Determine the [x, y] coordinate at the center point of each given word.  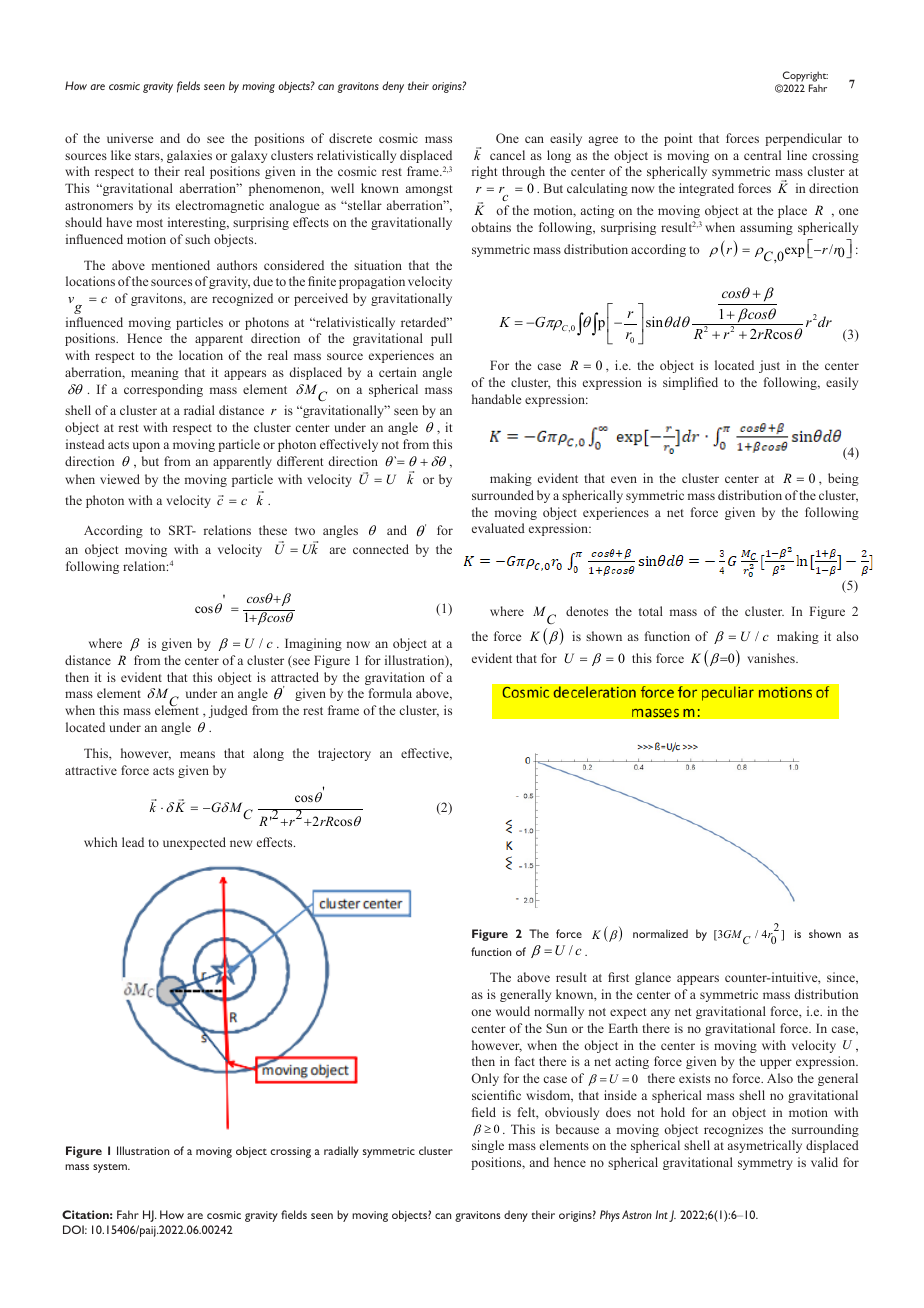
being [843, 479]
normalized [660, 933]
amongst [429, 190]
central [762, 155]
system [111, 1168]
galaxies [189, 156]
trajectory [344, 754]
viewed [120, 479]
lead [133, 842]
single [488, 1146]
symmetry [765, 1164]
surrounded [503, 495]
